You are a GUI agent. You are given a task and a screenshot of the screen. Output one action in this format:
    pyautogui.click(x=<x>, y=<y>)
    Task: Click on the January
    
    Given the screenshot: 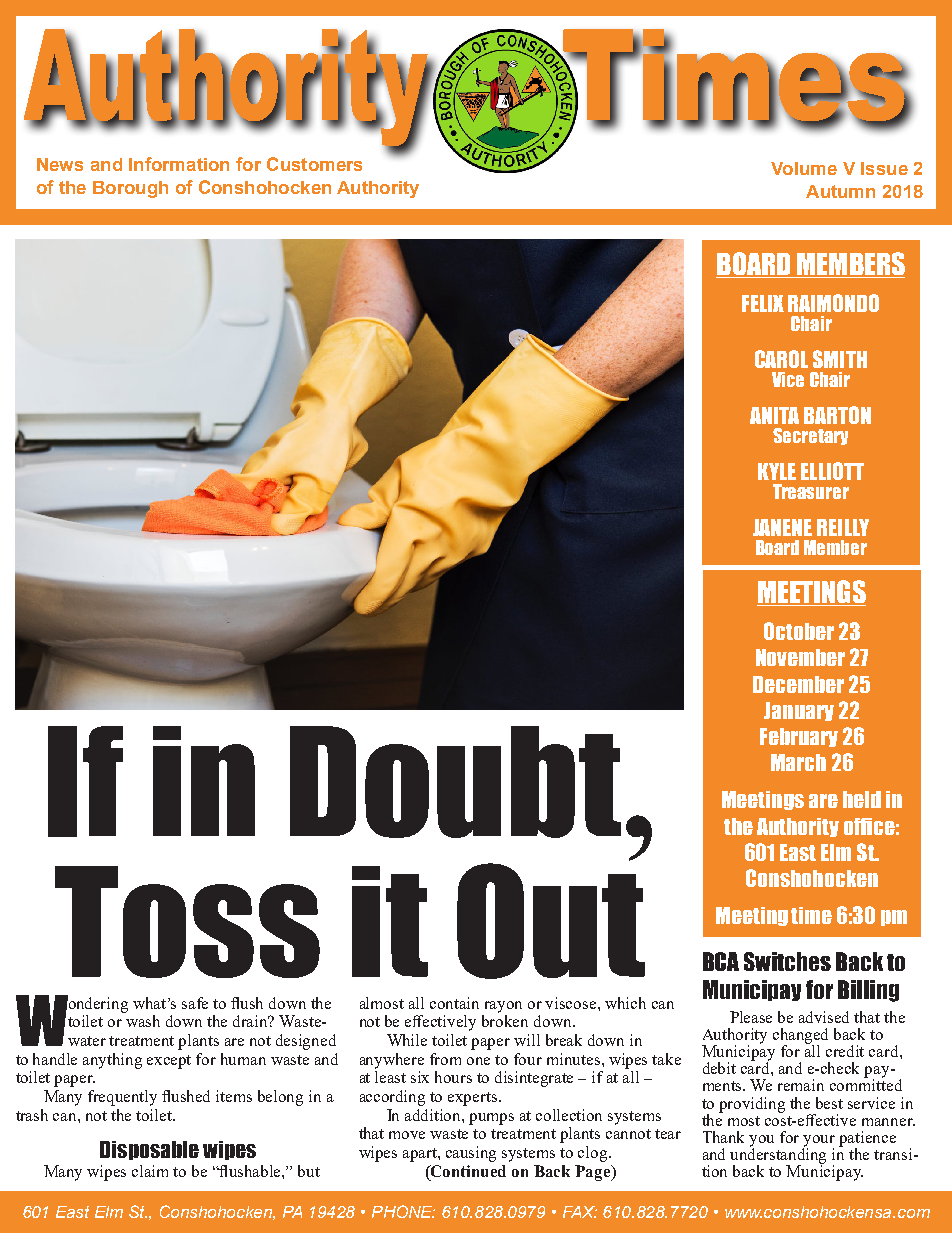 What is the action you would take?
    pyautogui.click(x=799, y=711)
